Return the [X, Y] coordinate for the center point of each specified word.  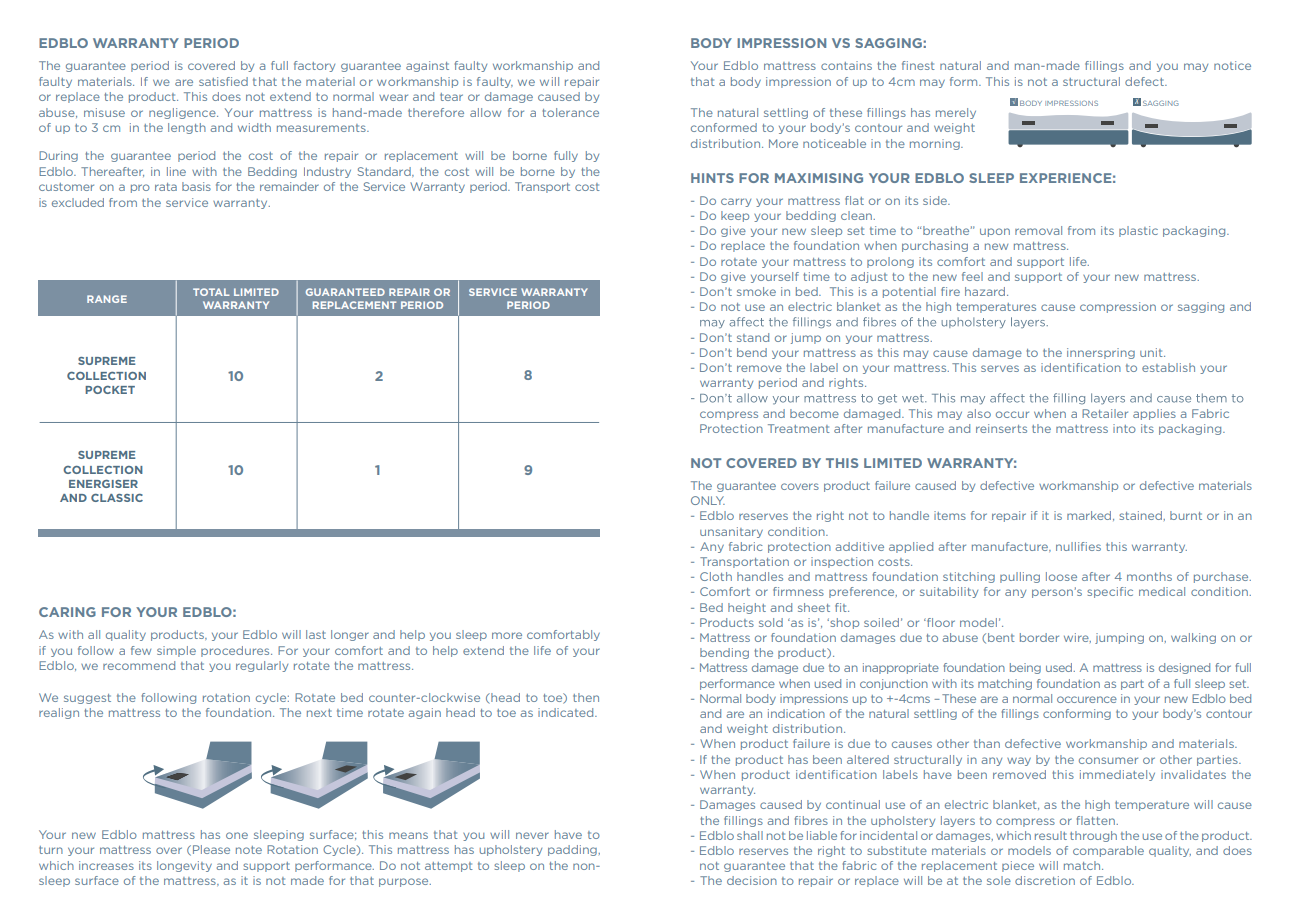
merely [956, 113]
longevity [184, 866]
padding [573, 850]
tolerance [570, 112]
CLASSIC [117, 498]
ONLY [708, 500]
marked [1090, 516]
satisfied [223, 81]
